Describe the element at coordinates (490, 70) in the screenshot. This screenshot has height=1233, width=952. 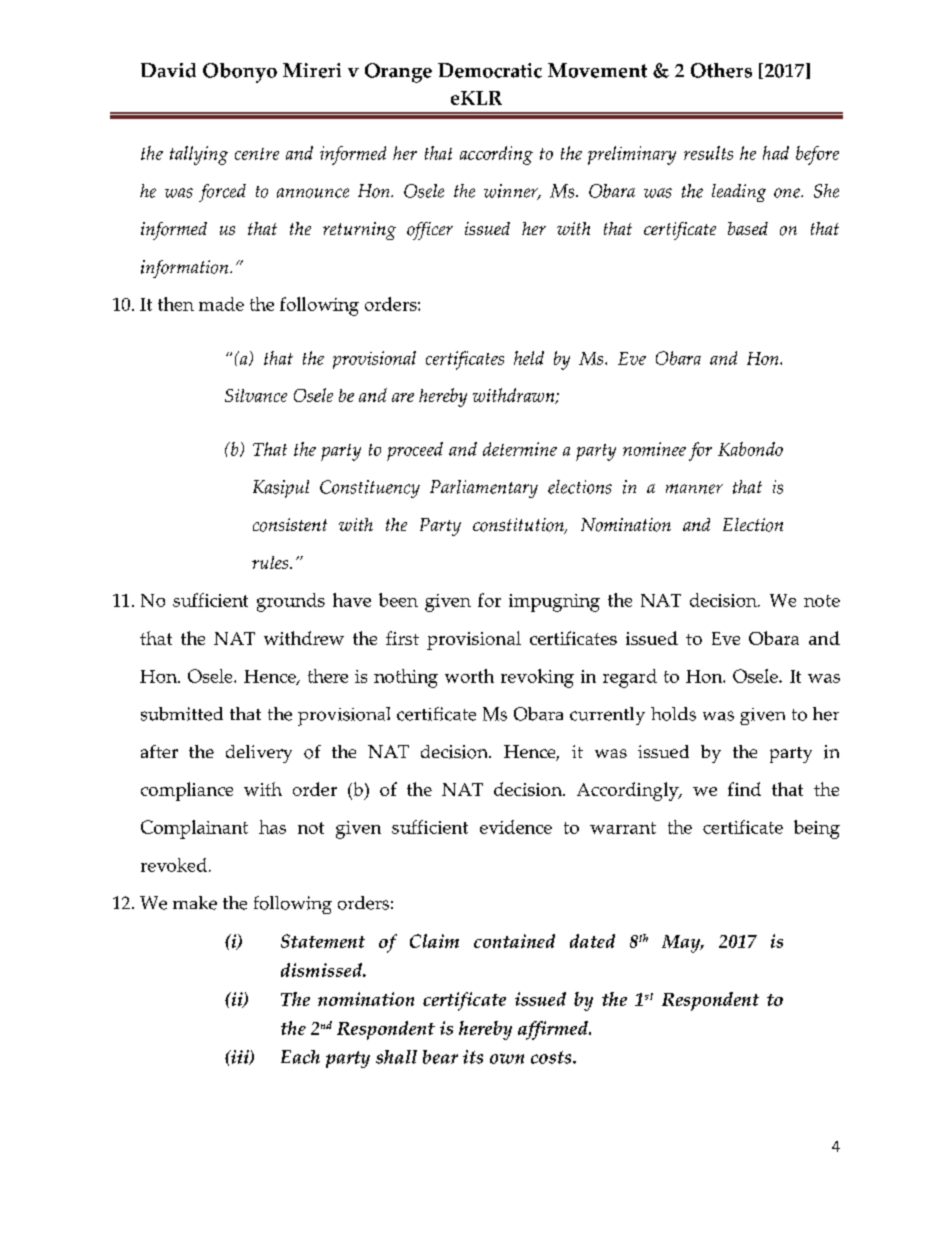
I see `Democratic` at that location.
